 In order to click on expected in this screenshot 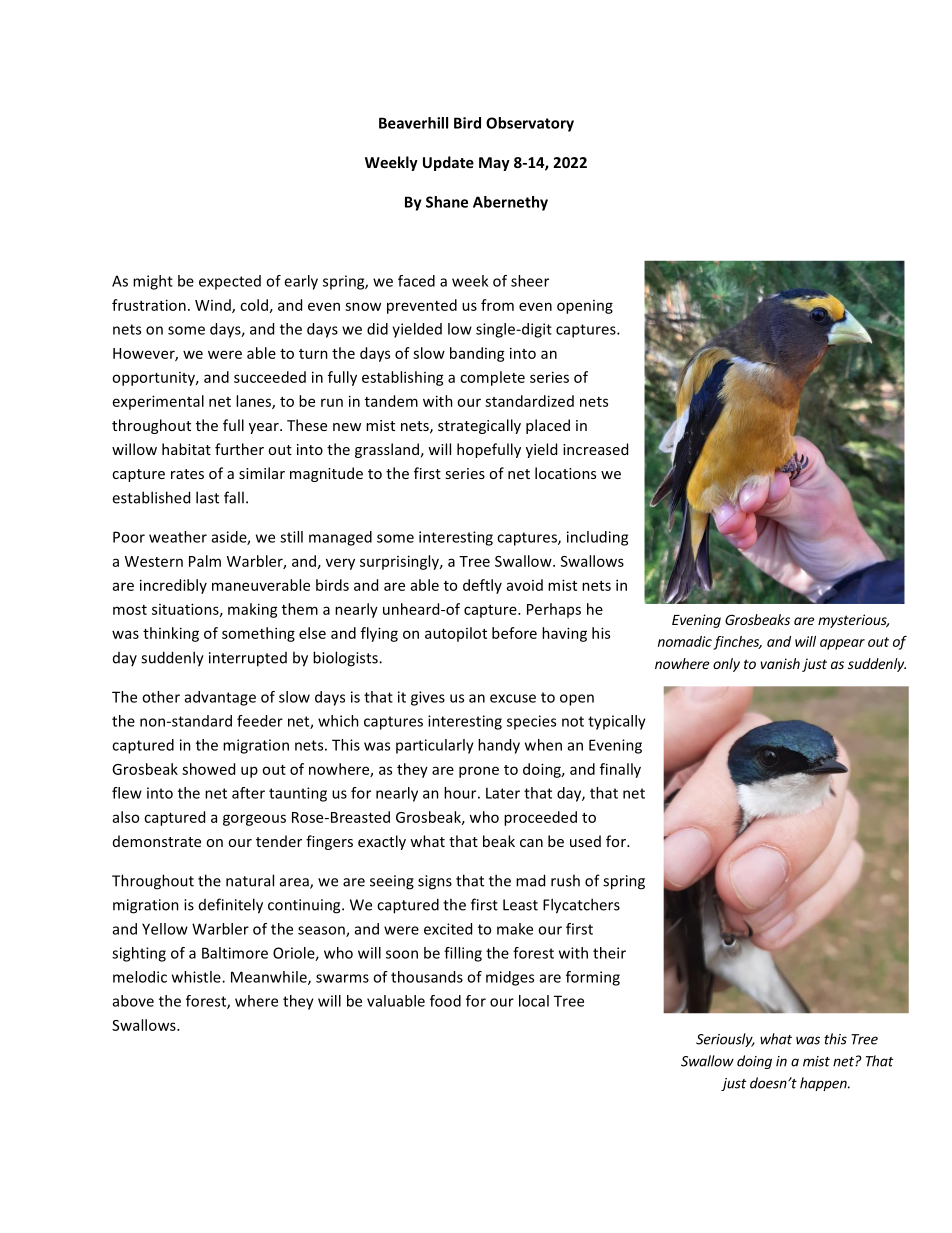, I will do `click(230, 282)`.
